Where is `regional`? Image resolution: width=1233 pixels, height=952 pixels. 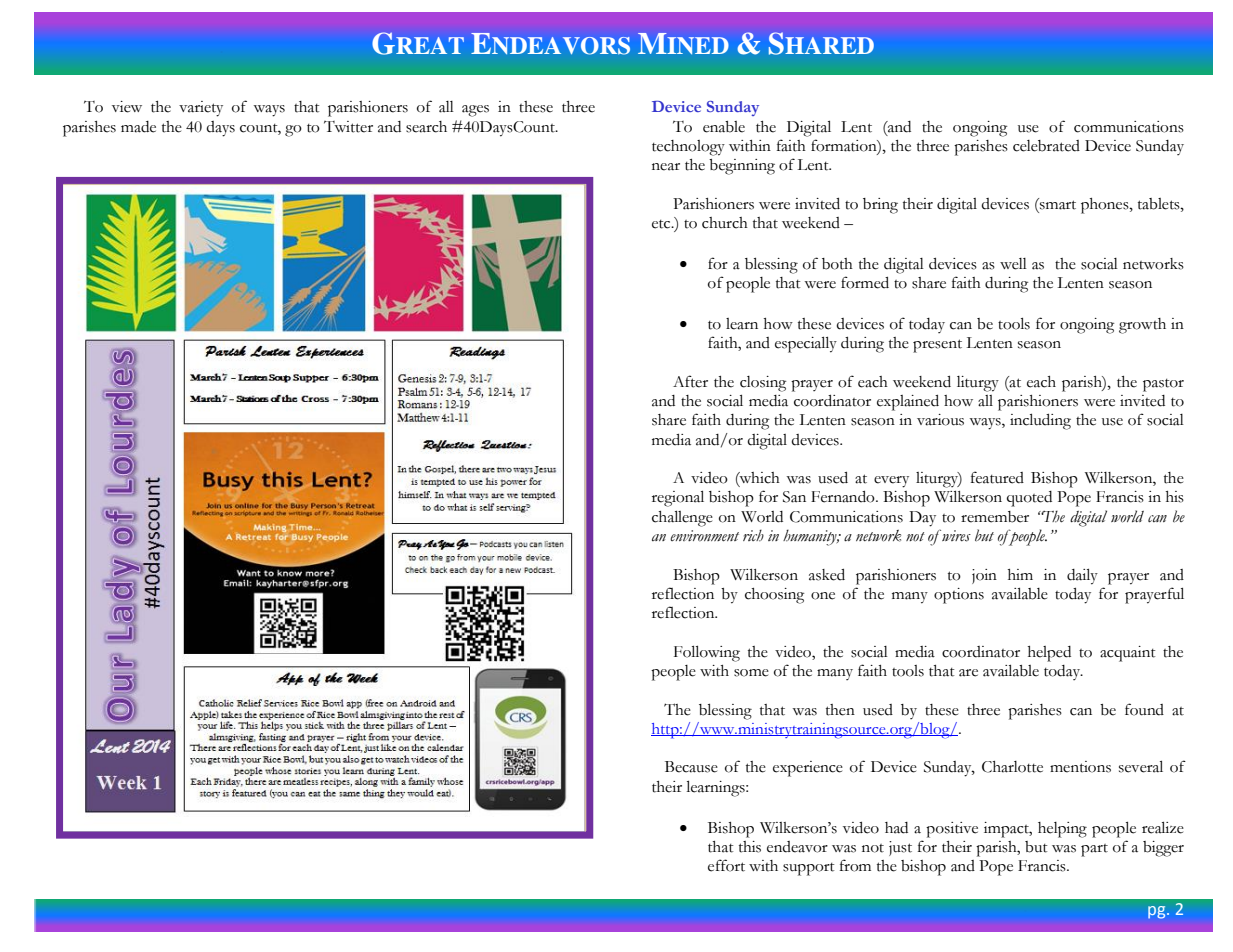
regional is located at coordinates (678, 499).
